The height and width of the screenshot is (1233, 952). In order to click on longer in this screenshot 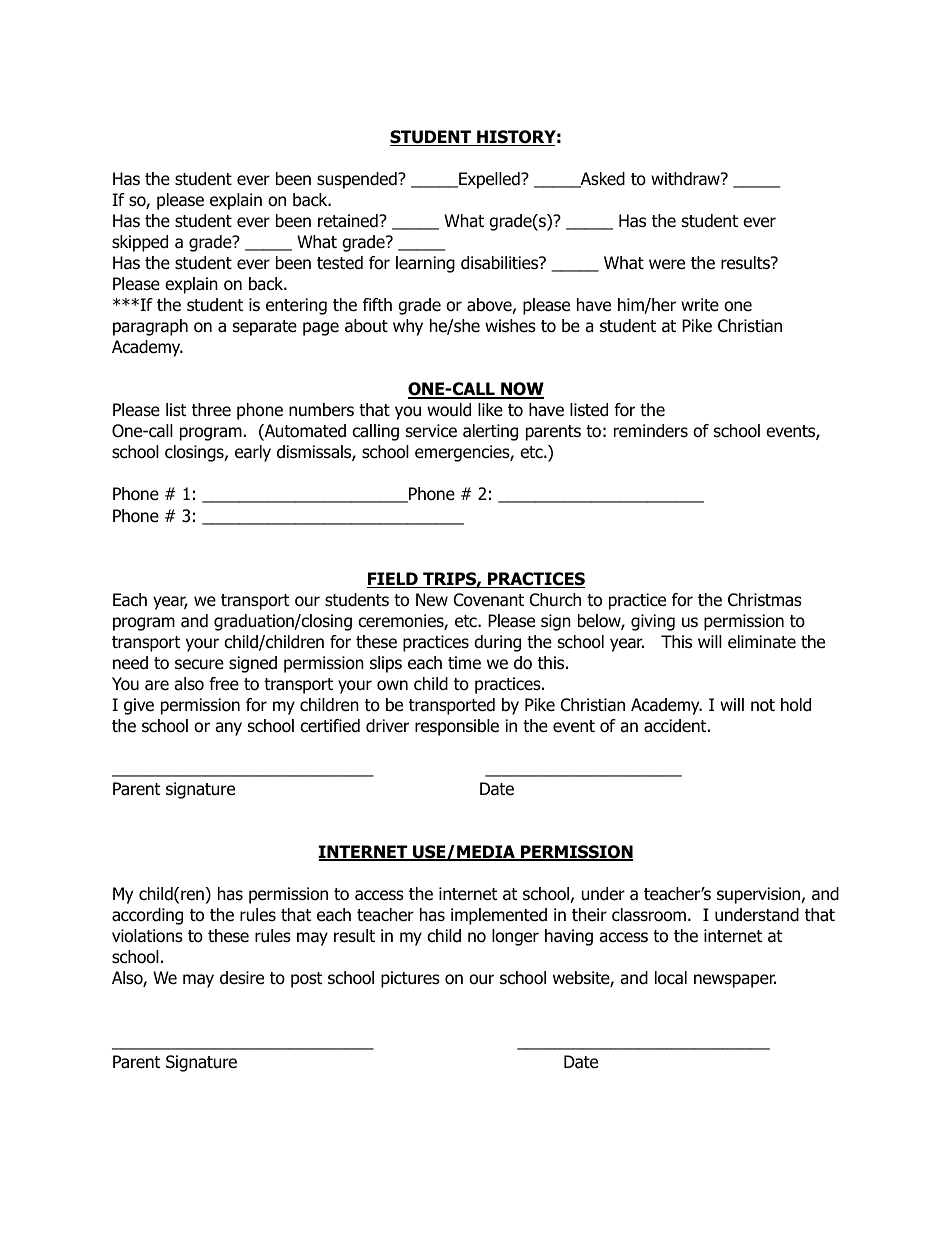, I will do `click(515, 937)`.
